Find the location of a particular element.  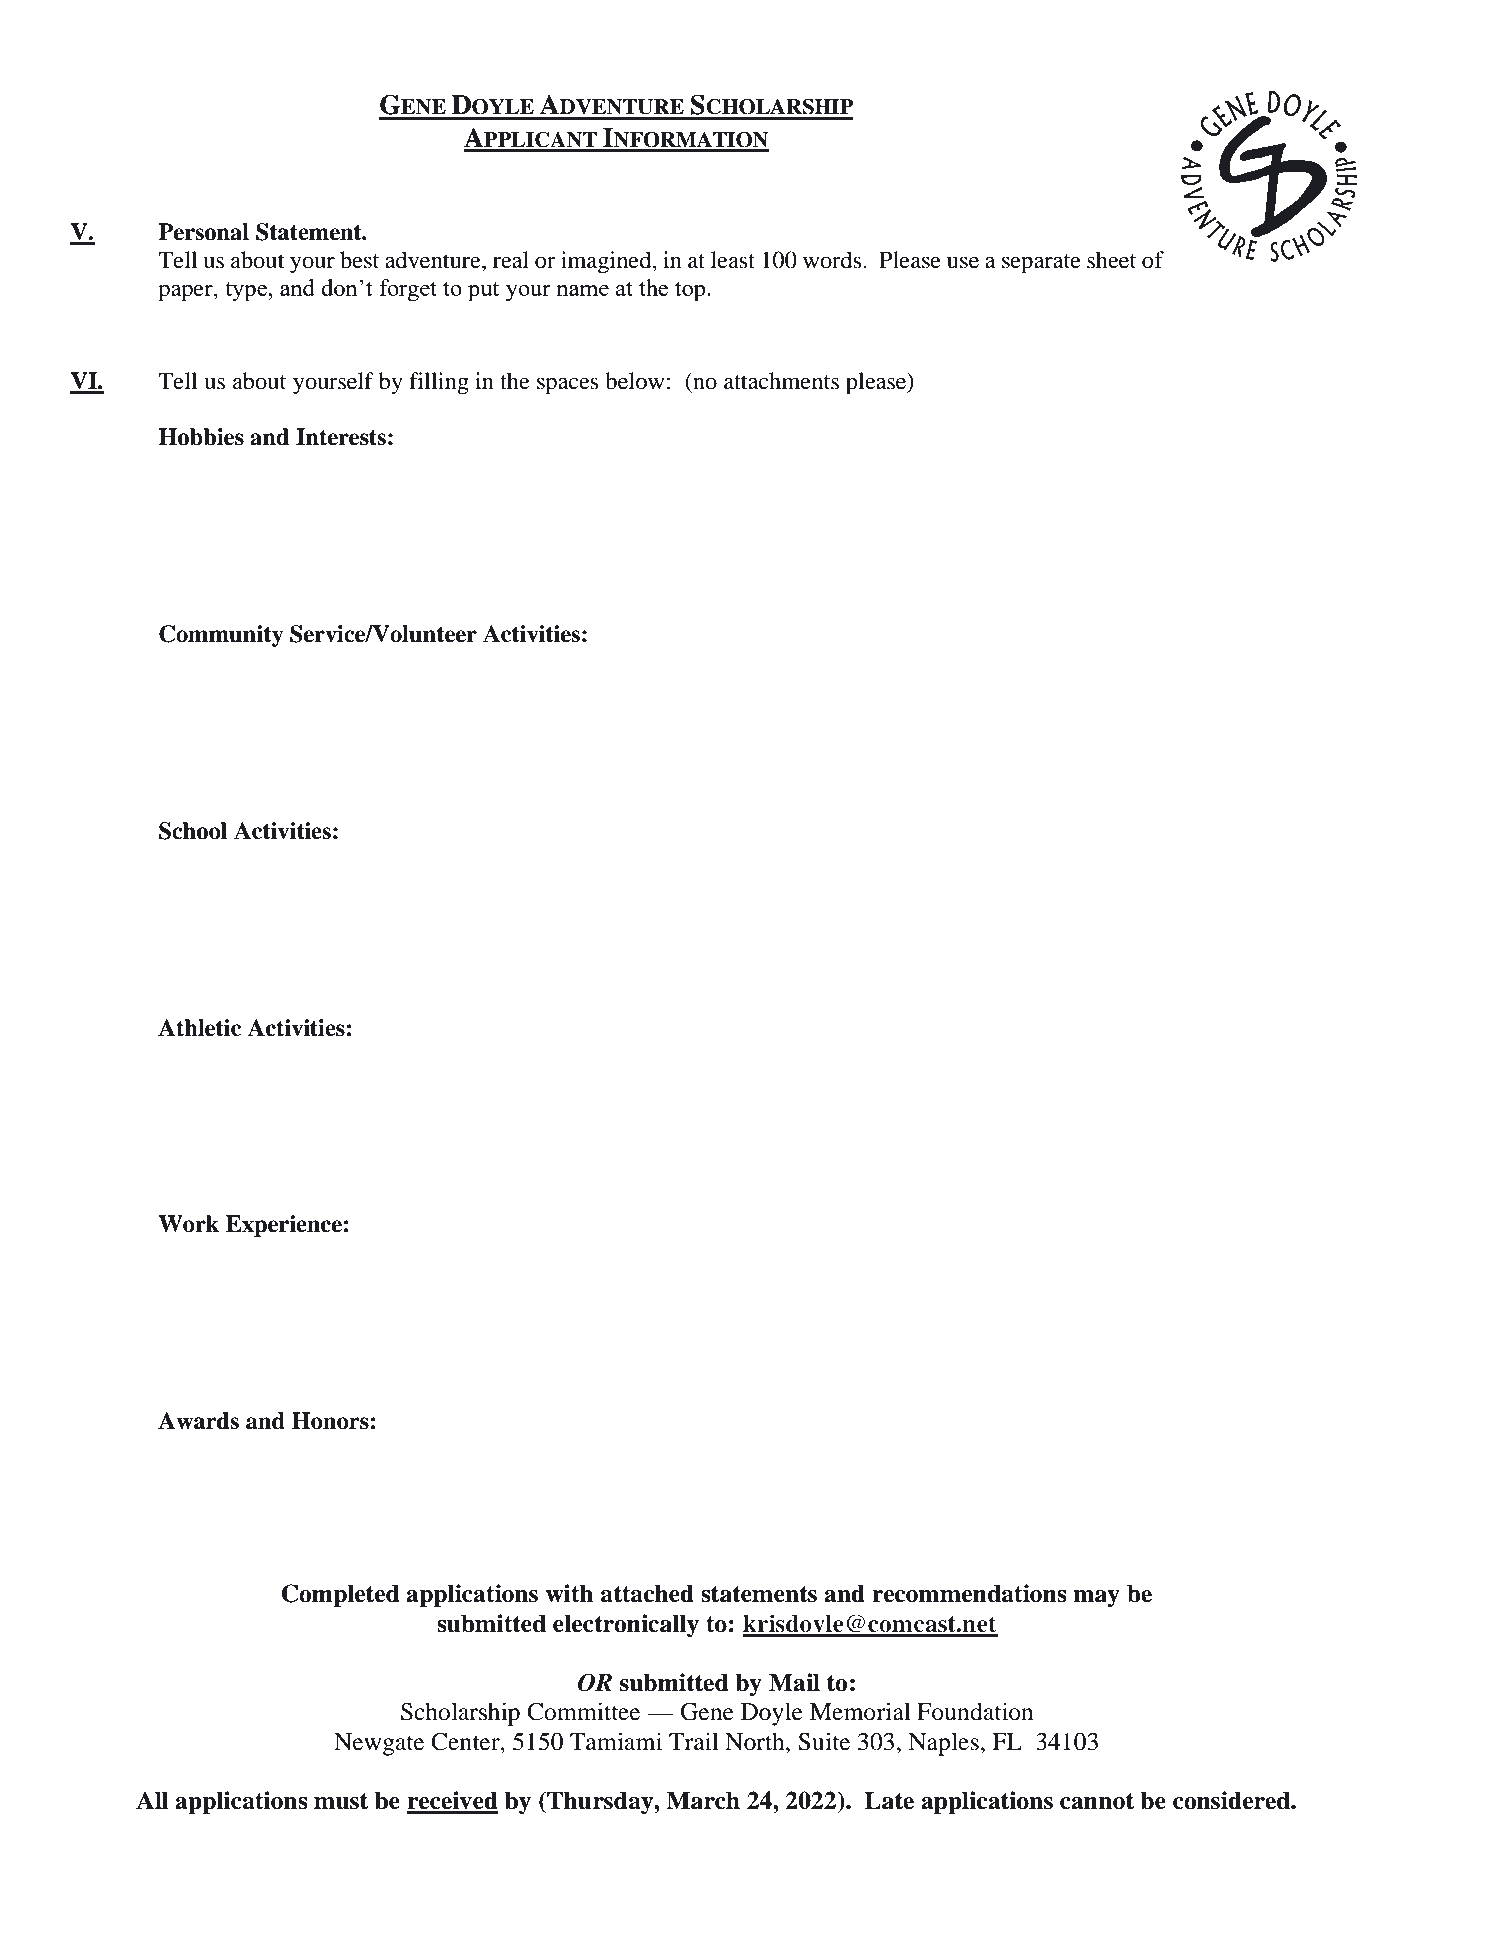

School is located at coordinates (193, 831).
